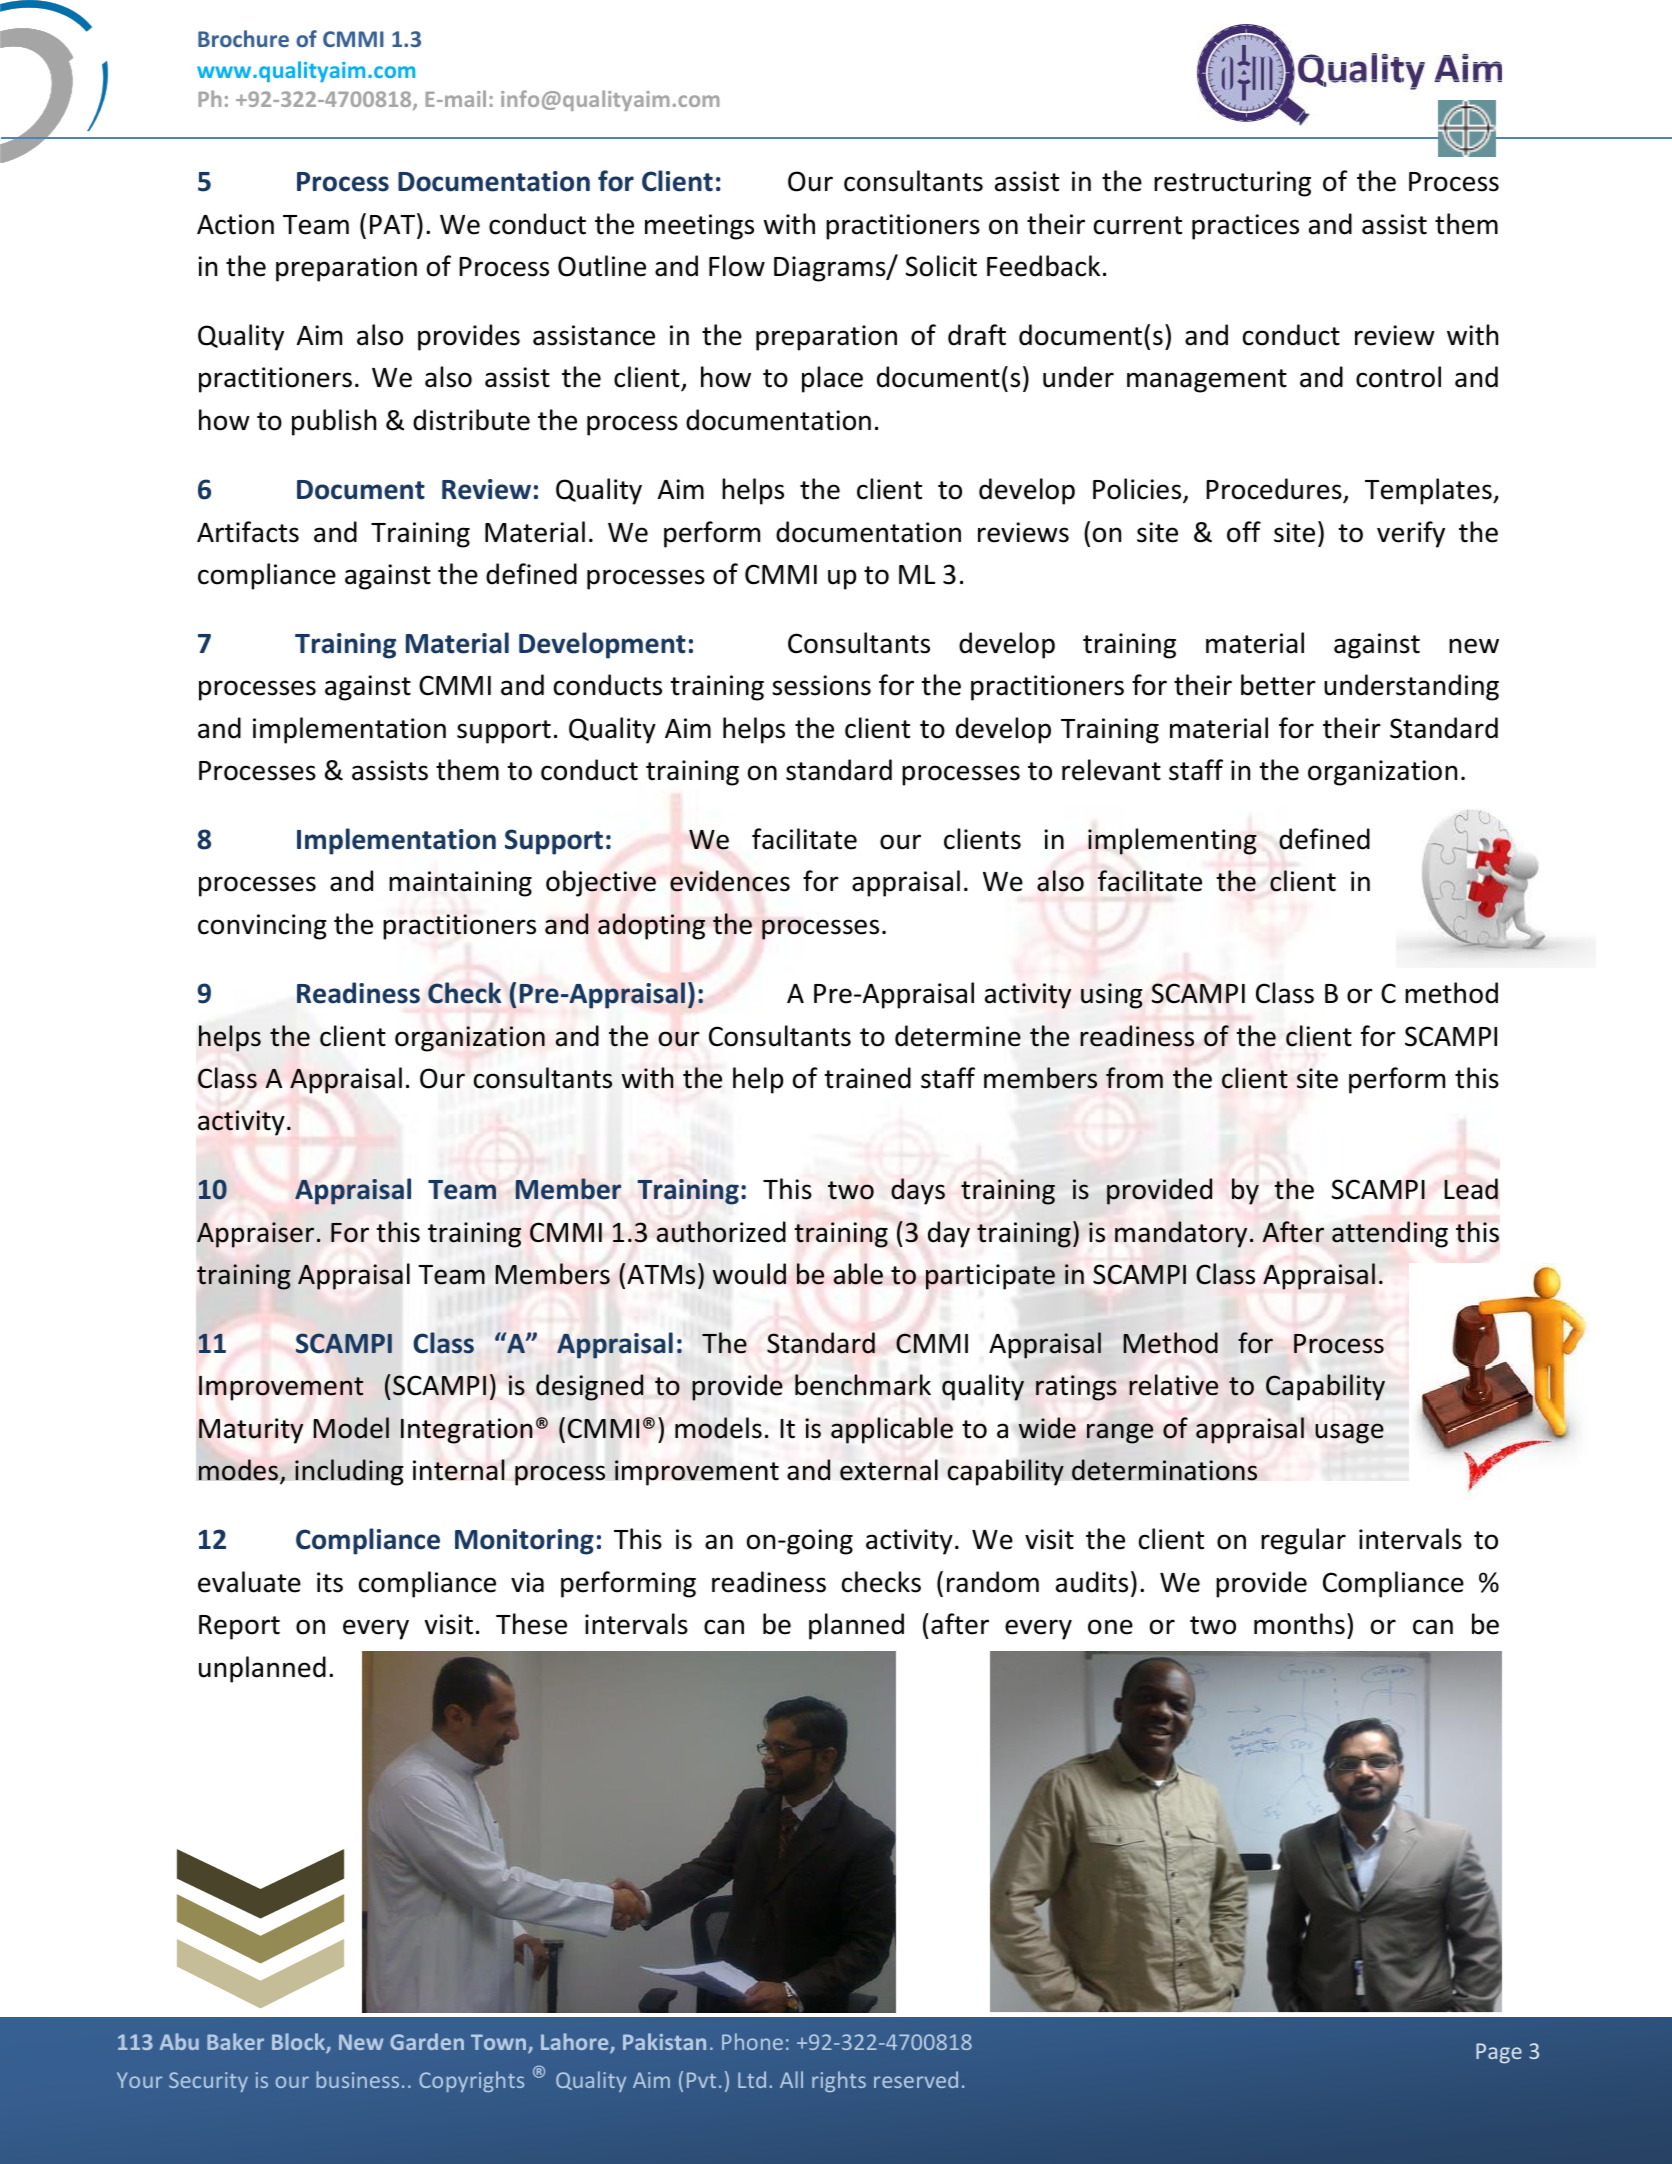  I want to click on Flow, so click(737, 266).
